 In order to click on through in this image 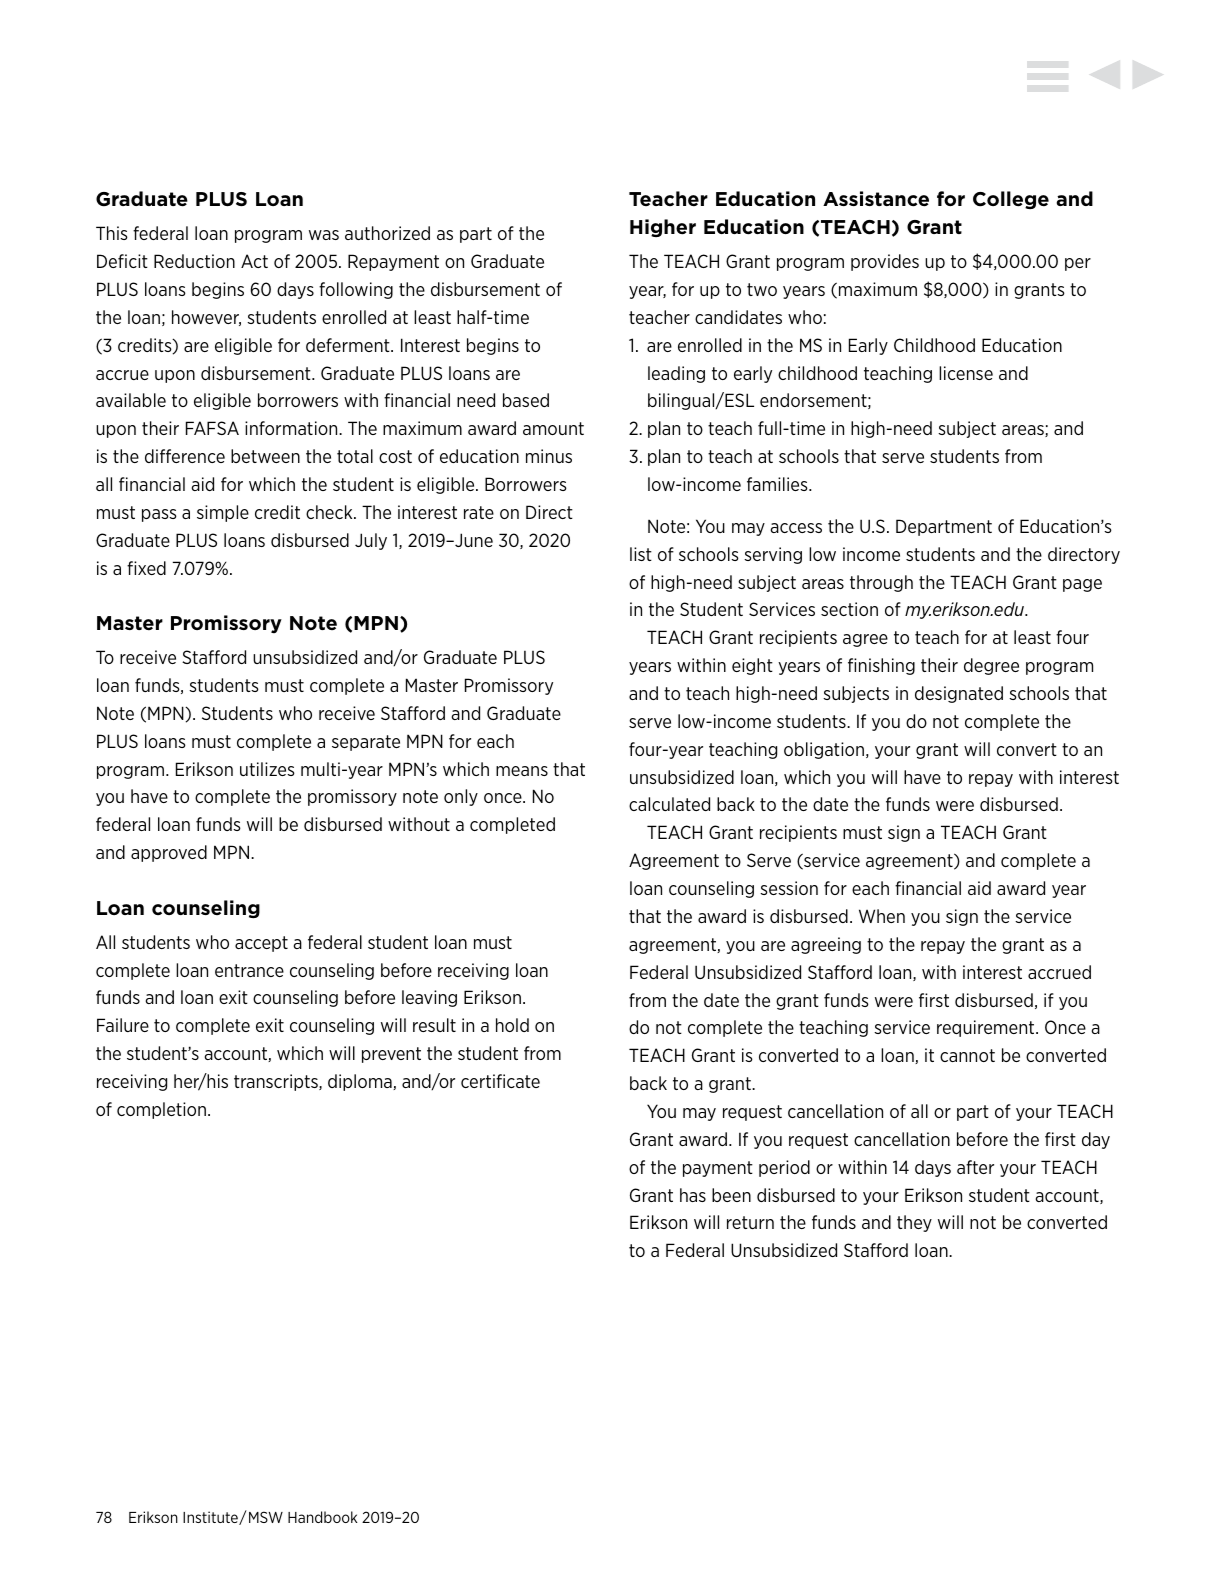, I will do `click(881, 583)`.
